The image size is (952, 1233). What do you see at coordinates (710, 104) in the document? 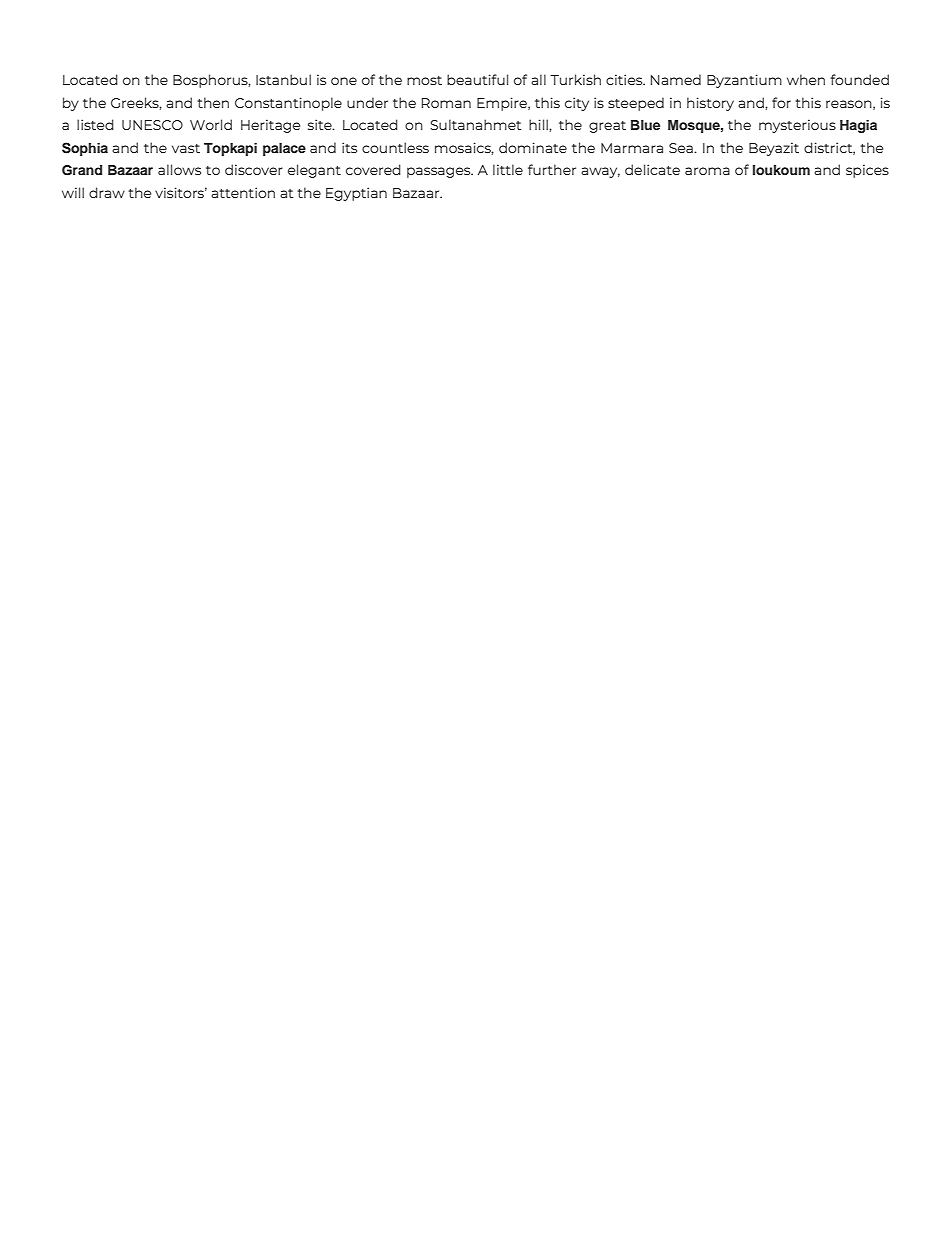
I see `history` at bounding box center [710, 104].
